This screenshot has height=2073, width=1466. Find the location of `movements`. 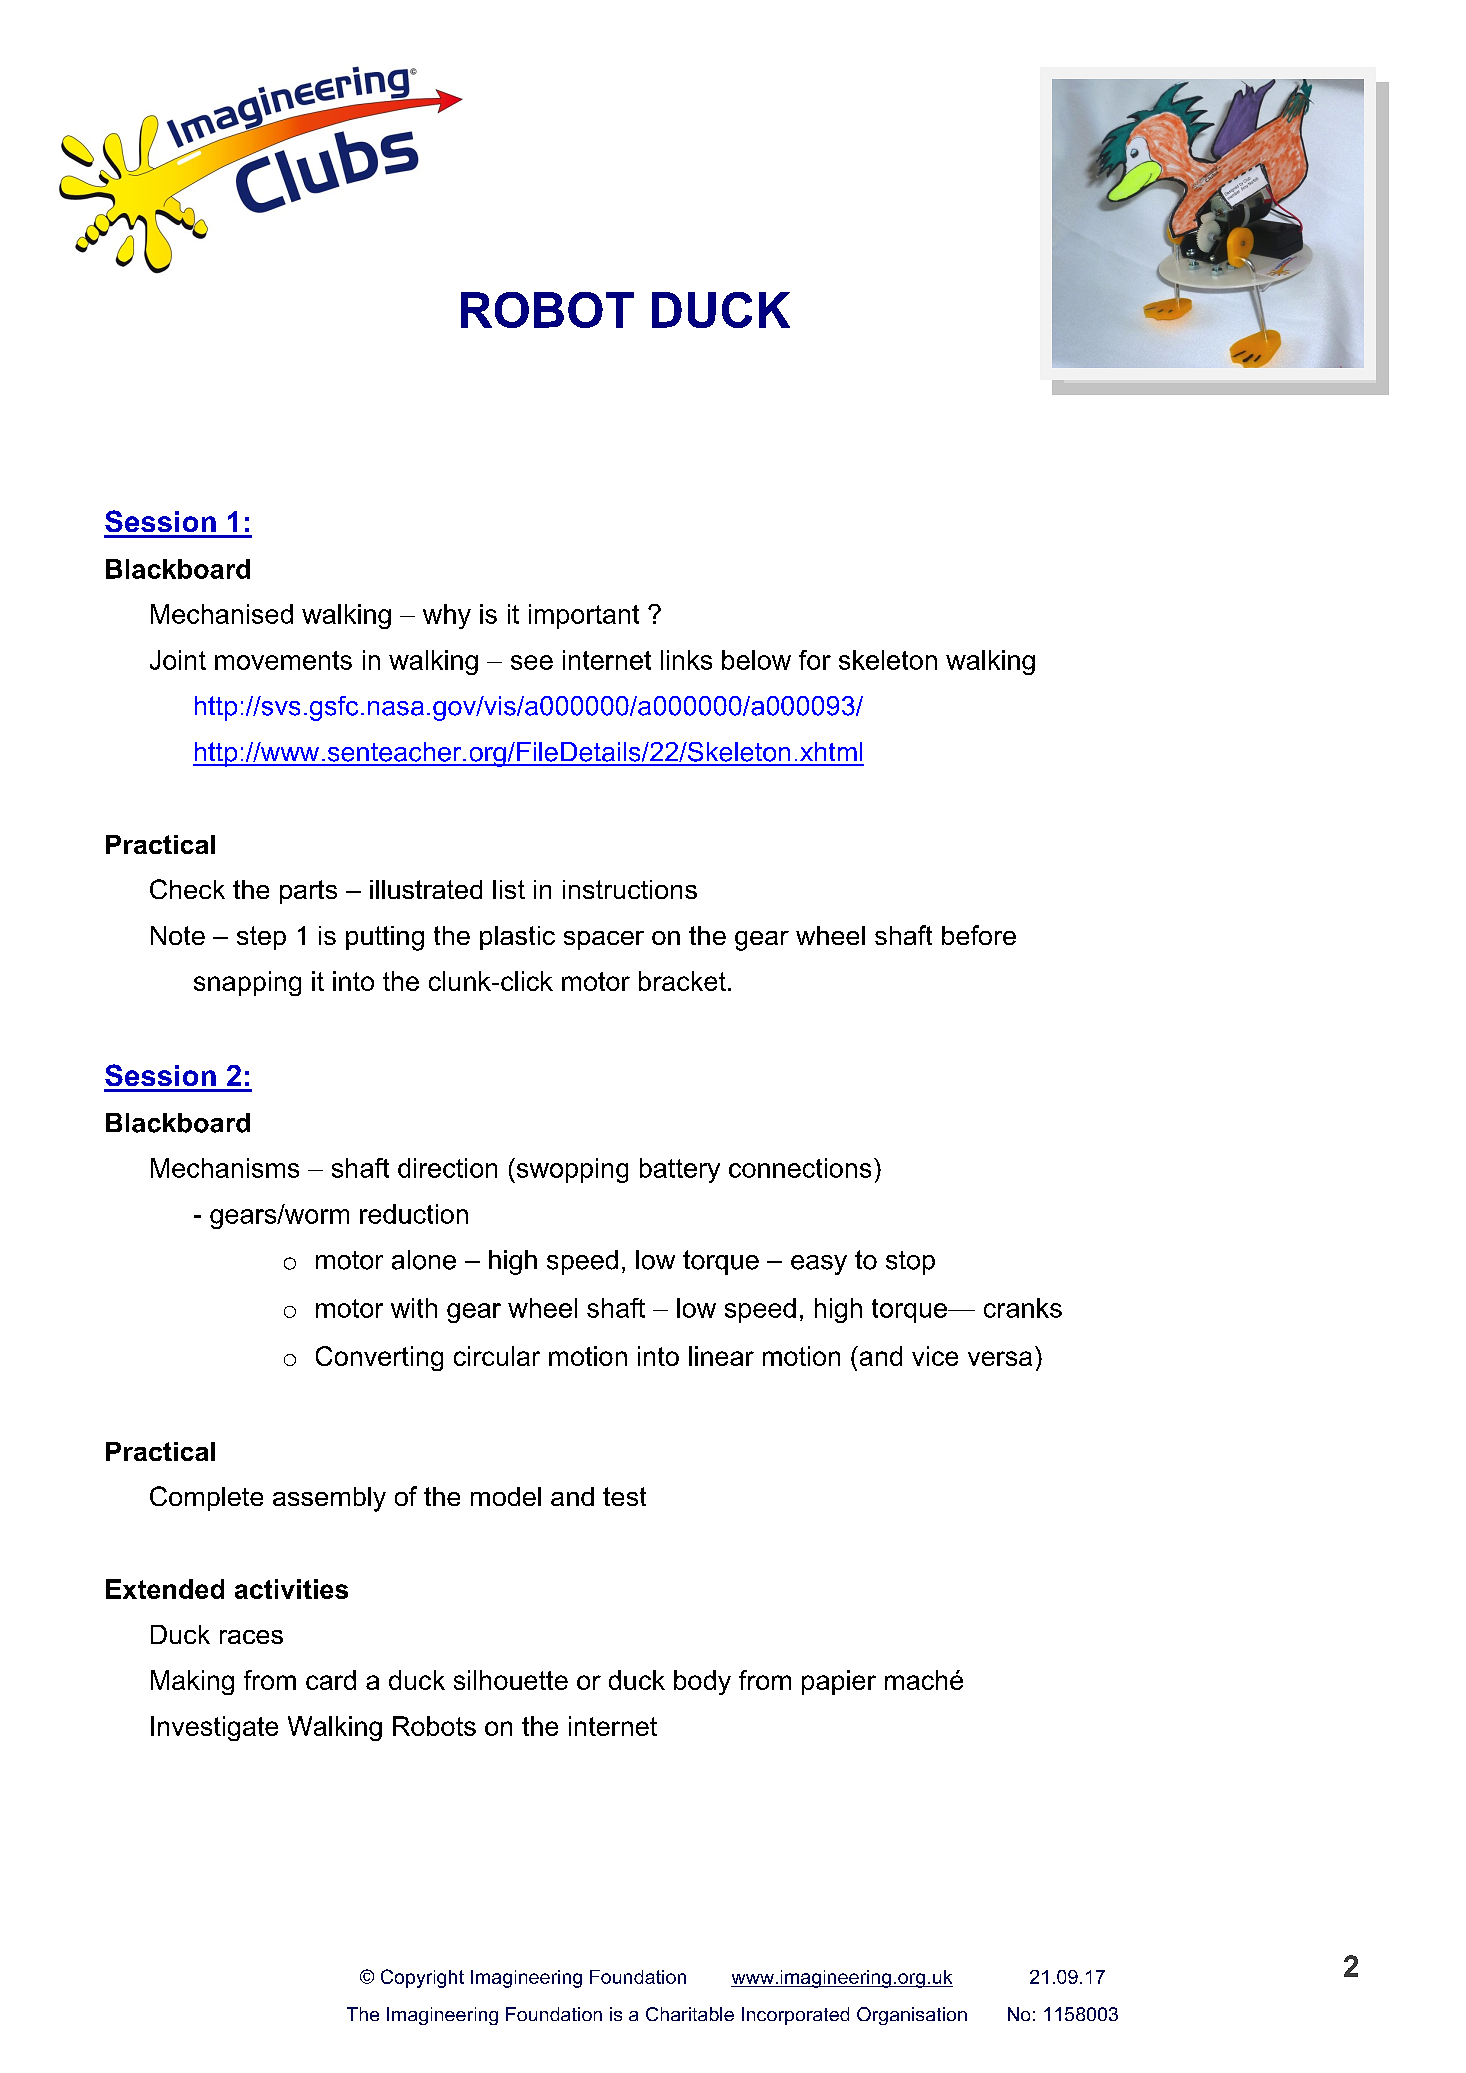

movements is located at coordinates (283, 660).
